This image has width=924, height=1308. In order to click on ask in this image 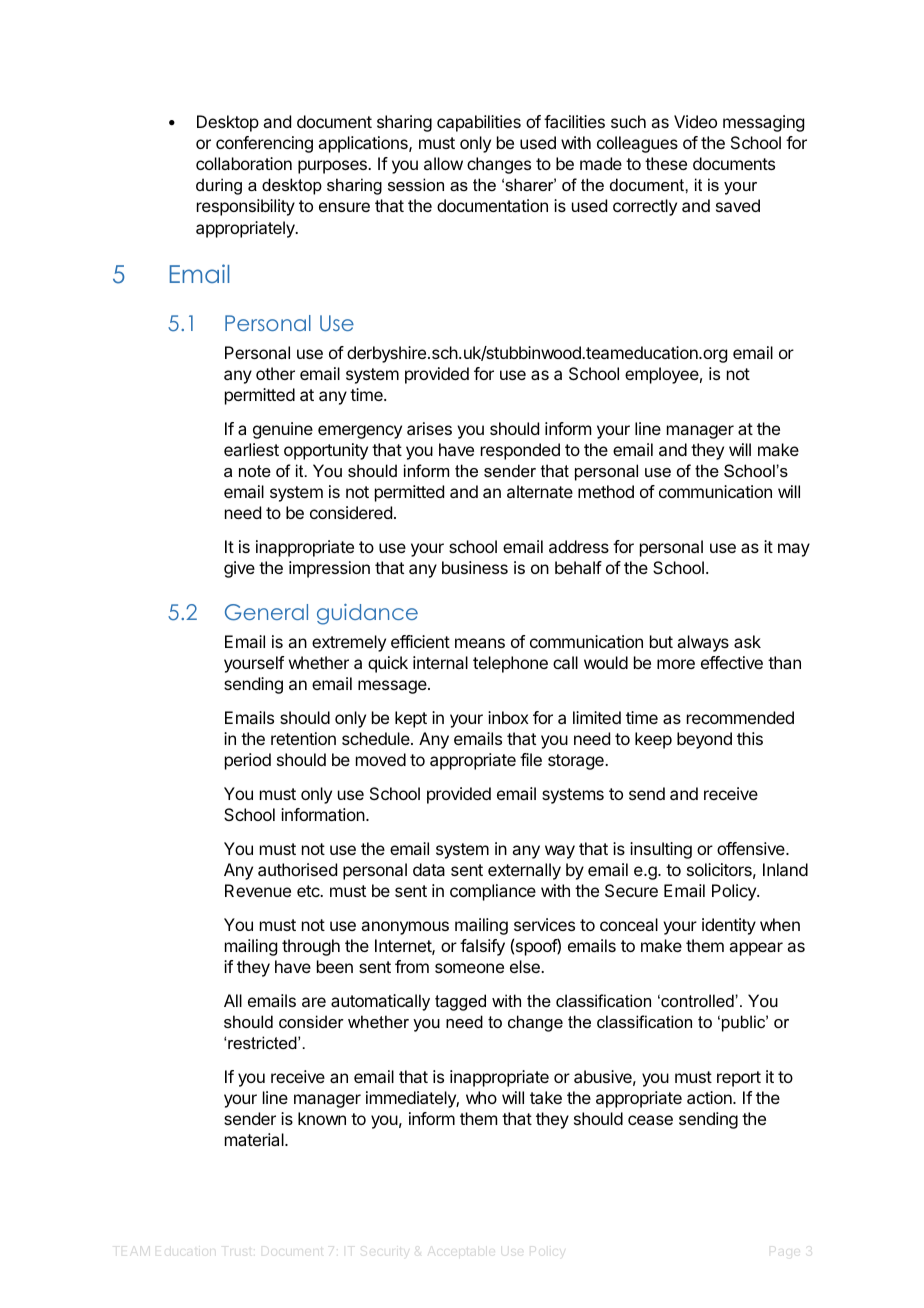, I will do `click(747, 641)`.
